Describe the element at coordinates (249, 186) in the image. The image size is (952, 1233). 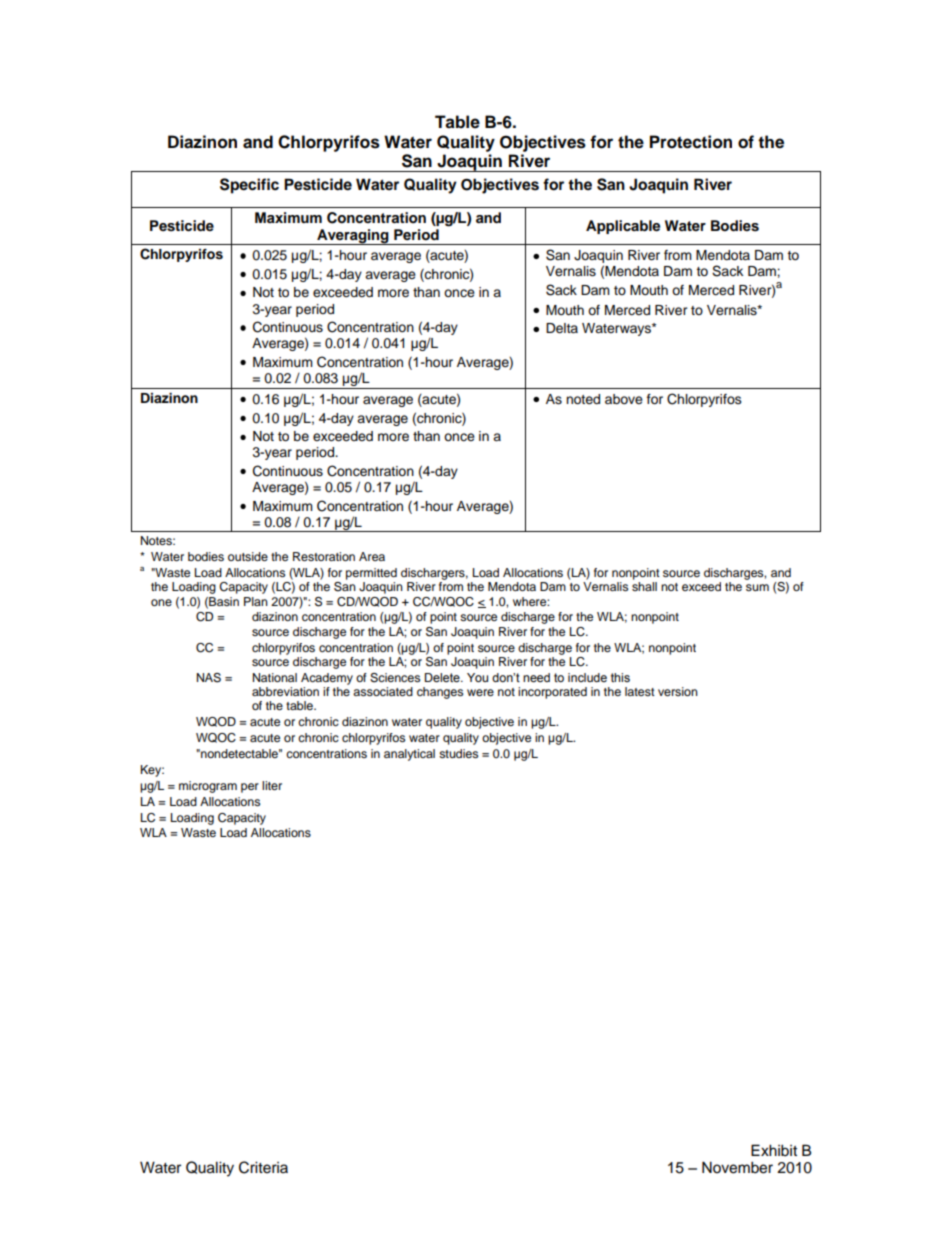
I see `Specific` at that location.
